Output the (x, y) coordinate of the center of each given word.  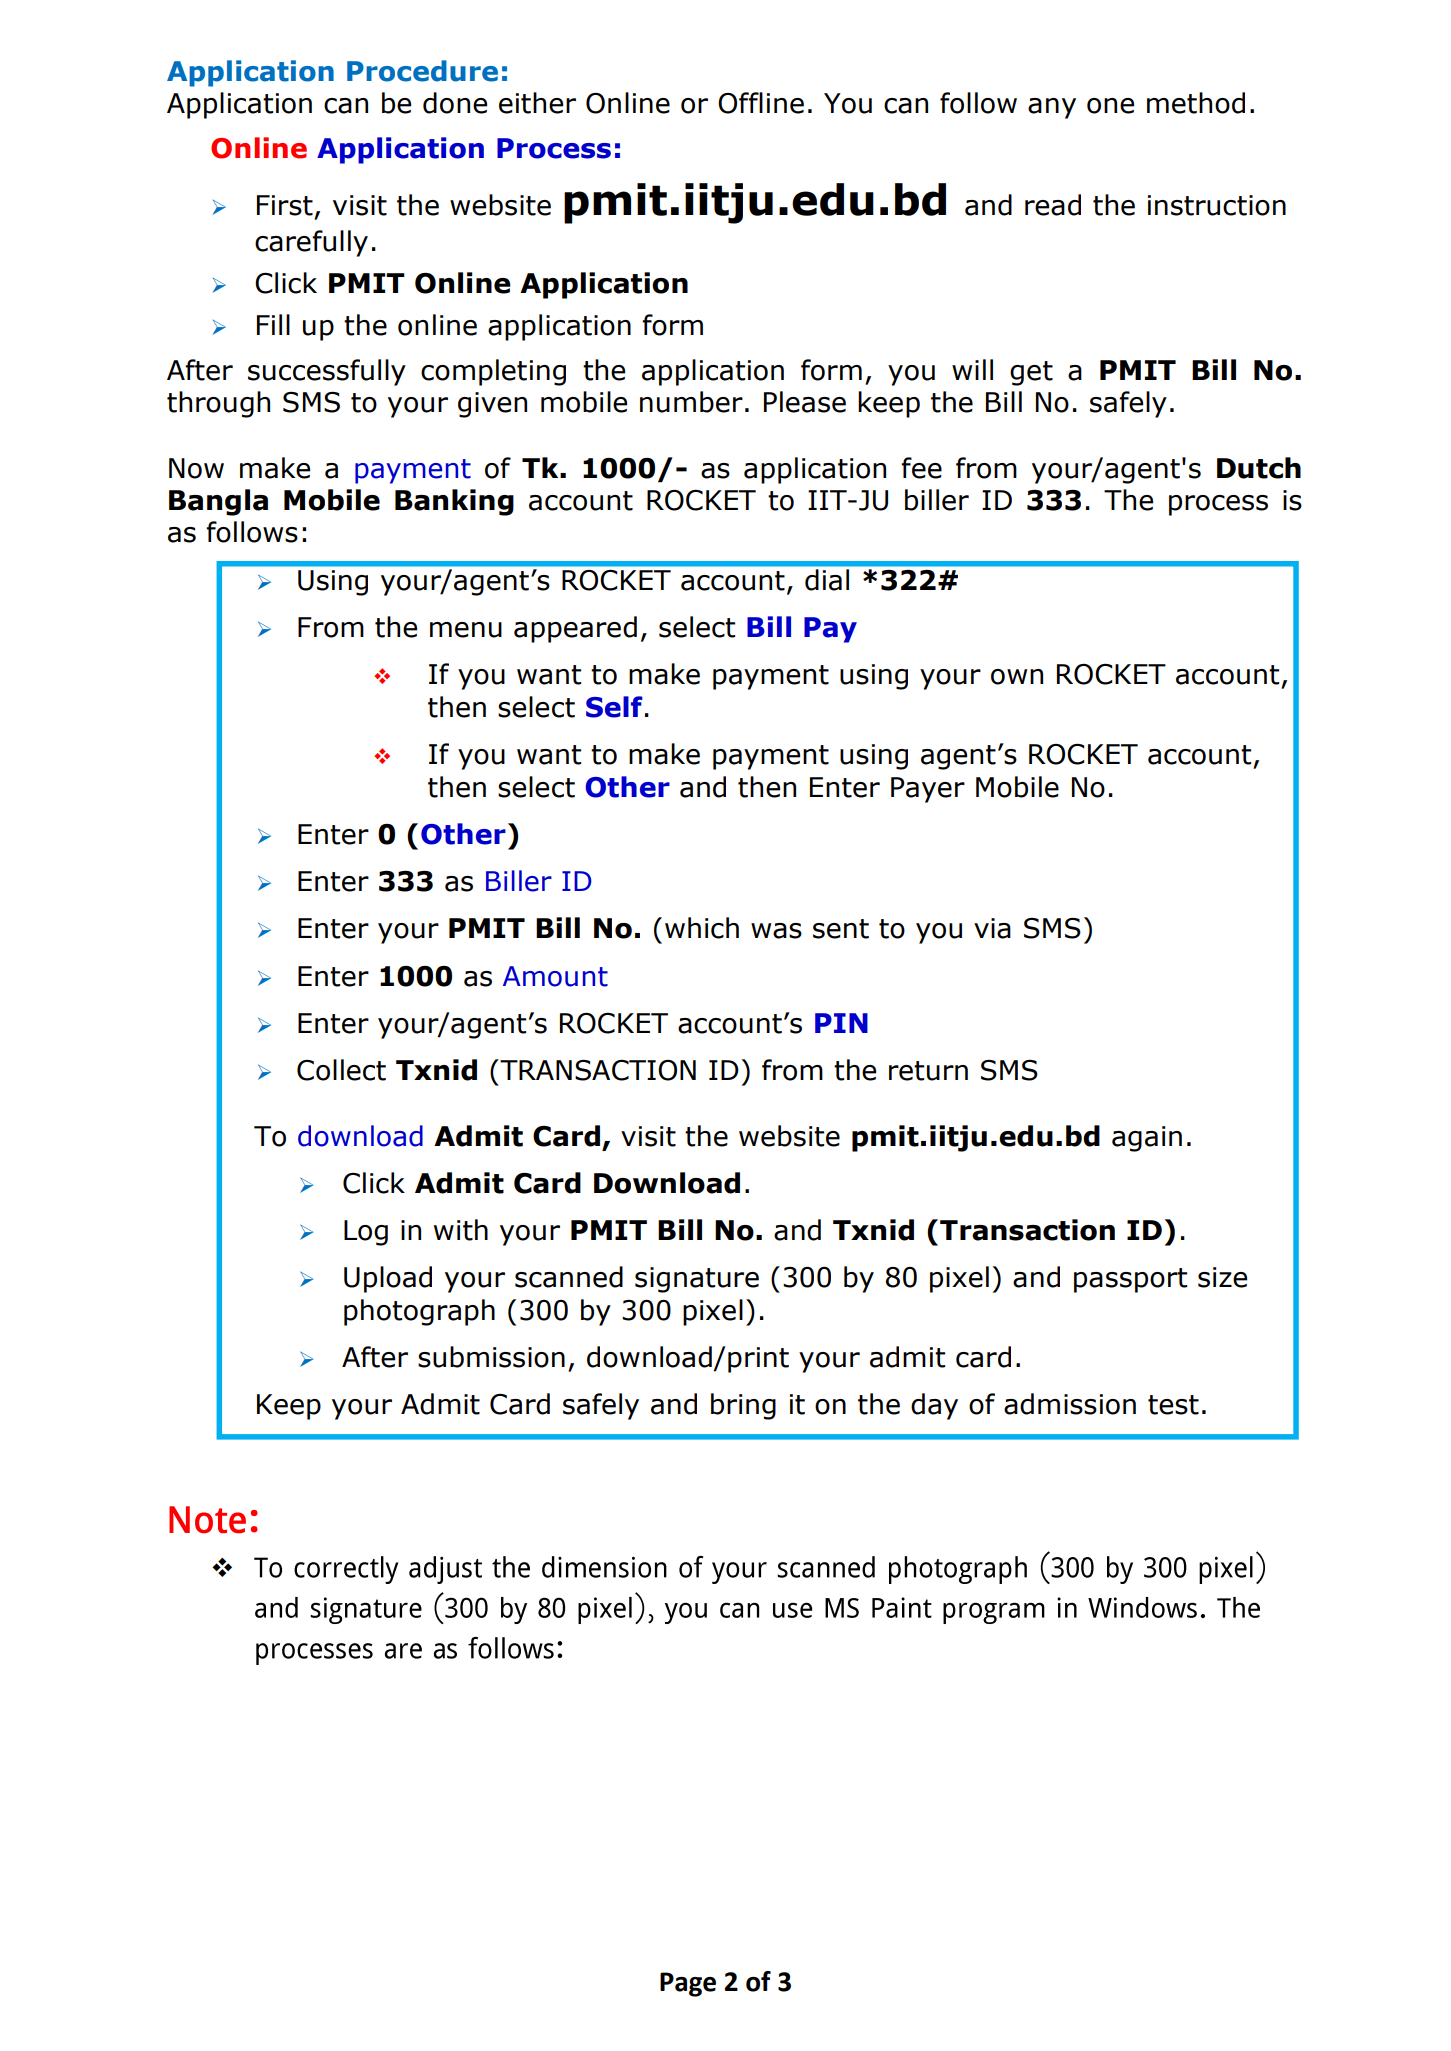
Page (688, 1984)
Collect (341, 1070)
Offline (761, 103)
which (702, 928)
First (285, 205)
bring (743, 1406)
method (1196, 103)
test (1173, 1405)
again (1147, 1139)
